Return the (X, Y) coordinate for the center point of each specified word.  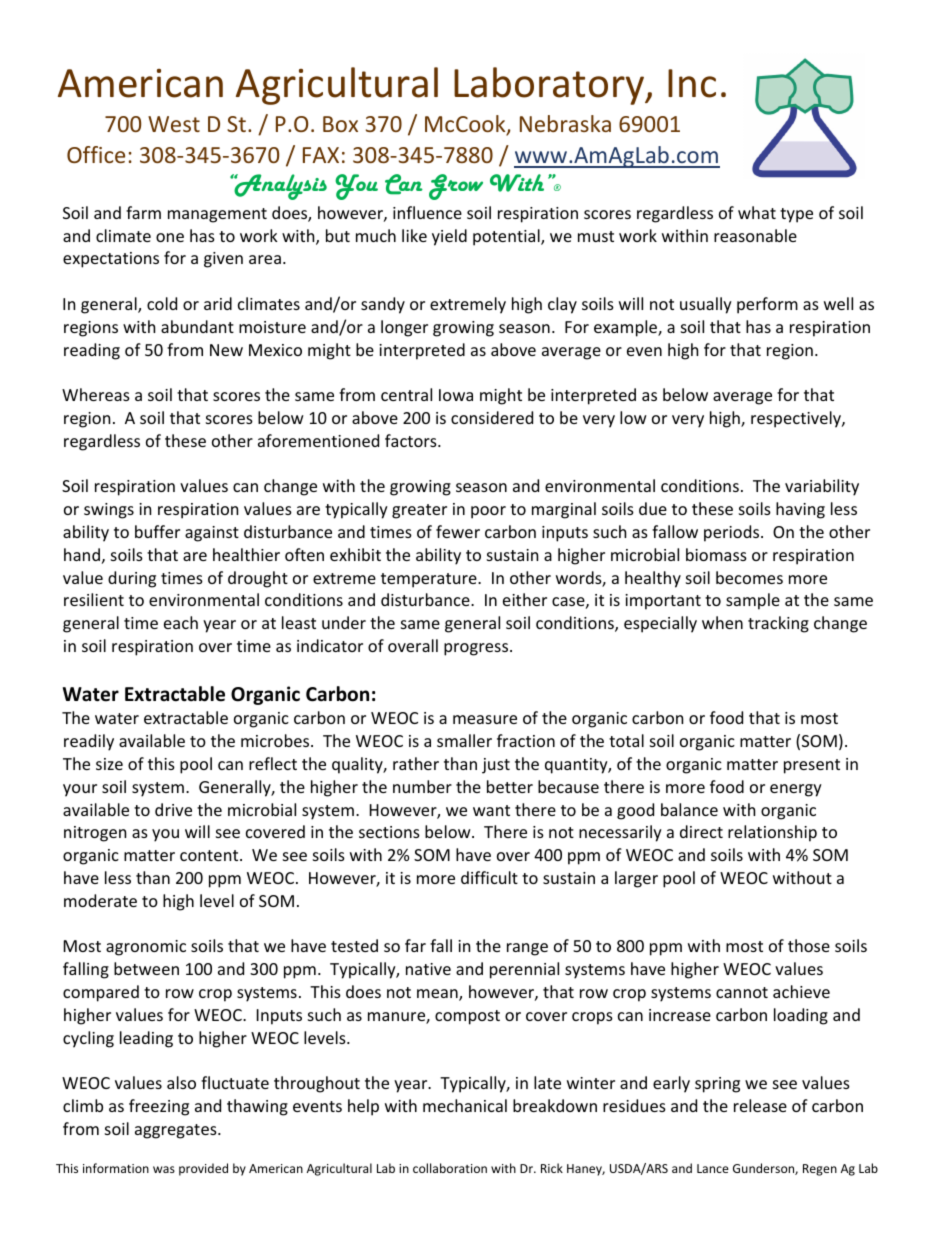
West (174, 124)
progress (477, 649)
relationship (772, 833)
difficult (489, 877)
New (226, 350)
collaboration (450, 1168)
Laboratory (550, 86)
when (722, 622)
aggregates (177, 1131)
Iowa (456, 395)
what (757, 212)
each (181, 622)
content (210, 855)
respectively (797, 419)
